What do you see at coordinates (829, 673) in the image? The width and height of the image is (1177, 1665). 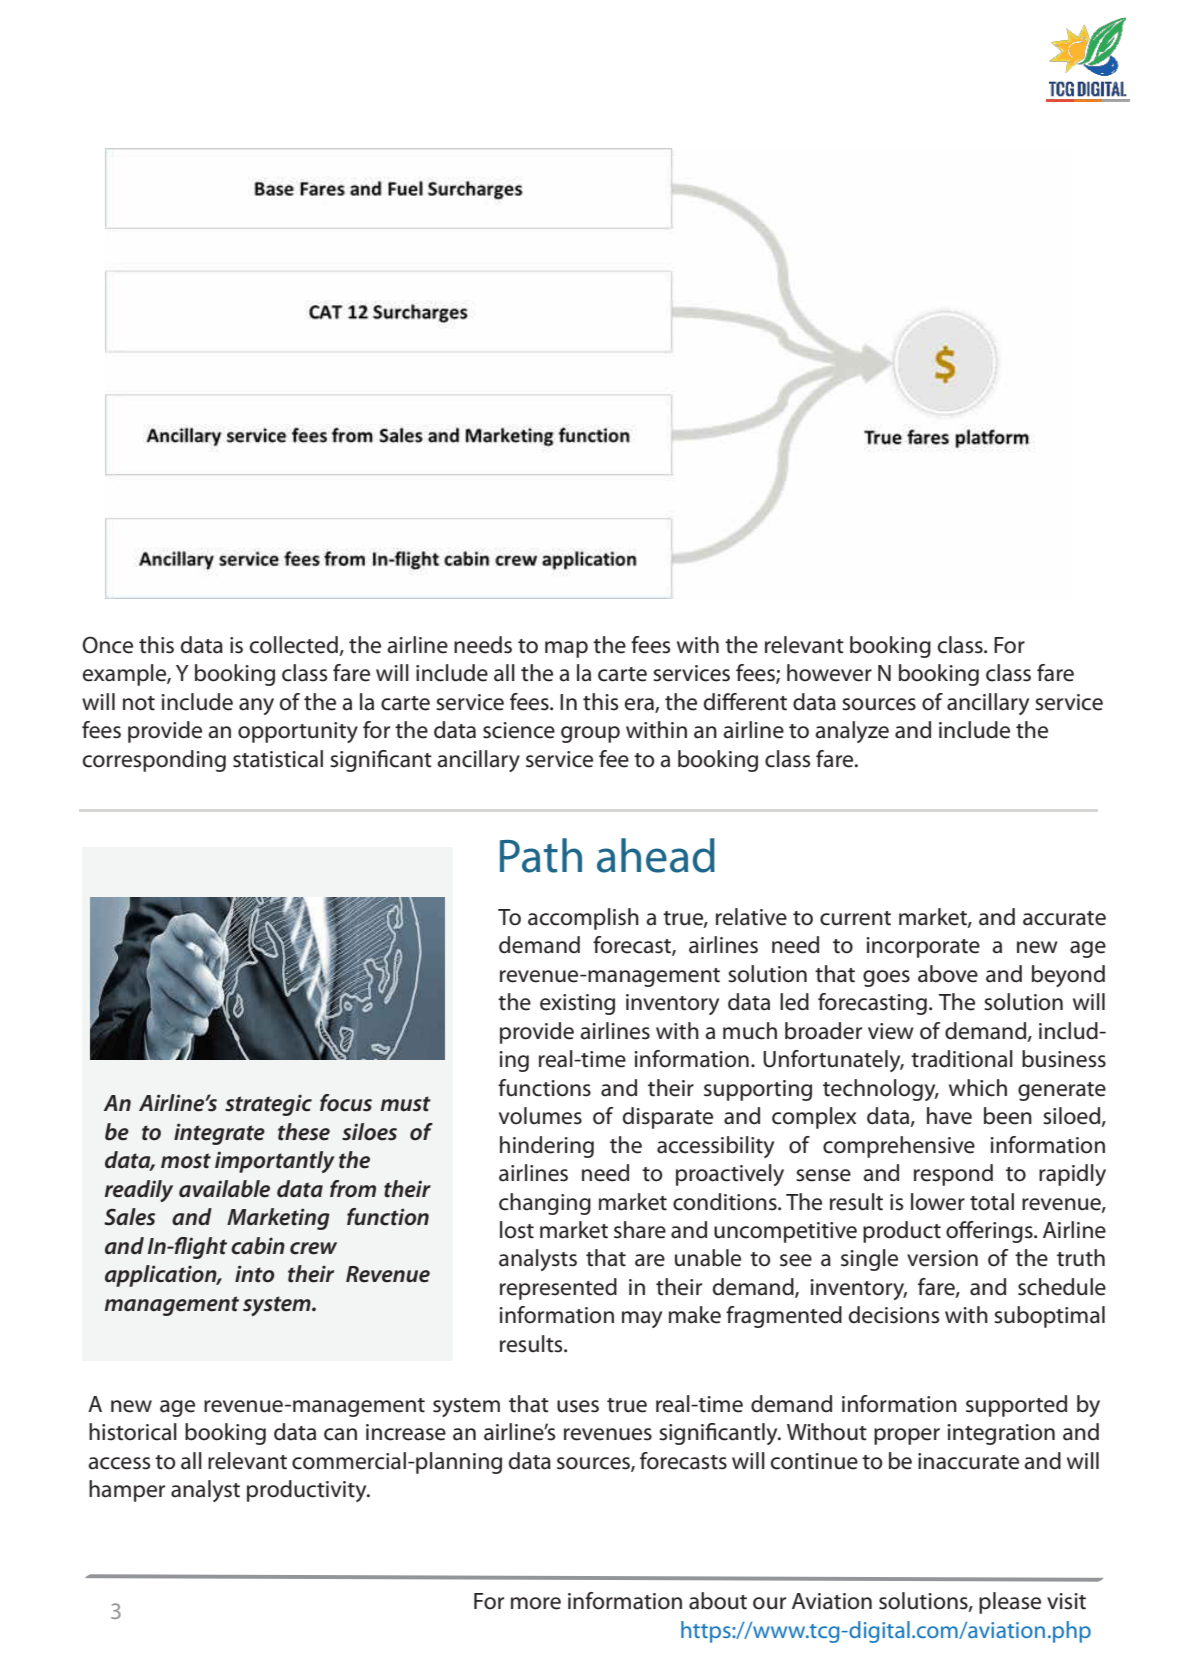 I see `however` at bounding box center [829, 673].
